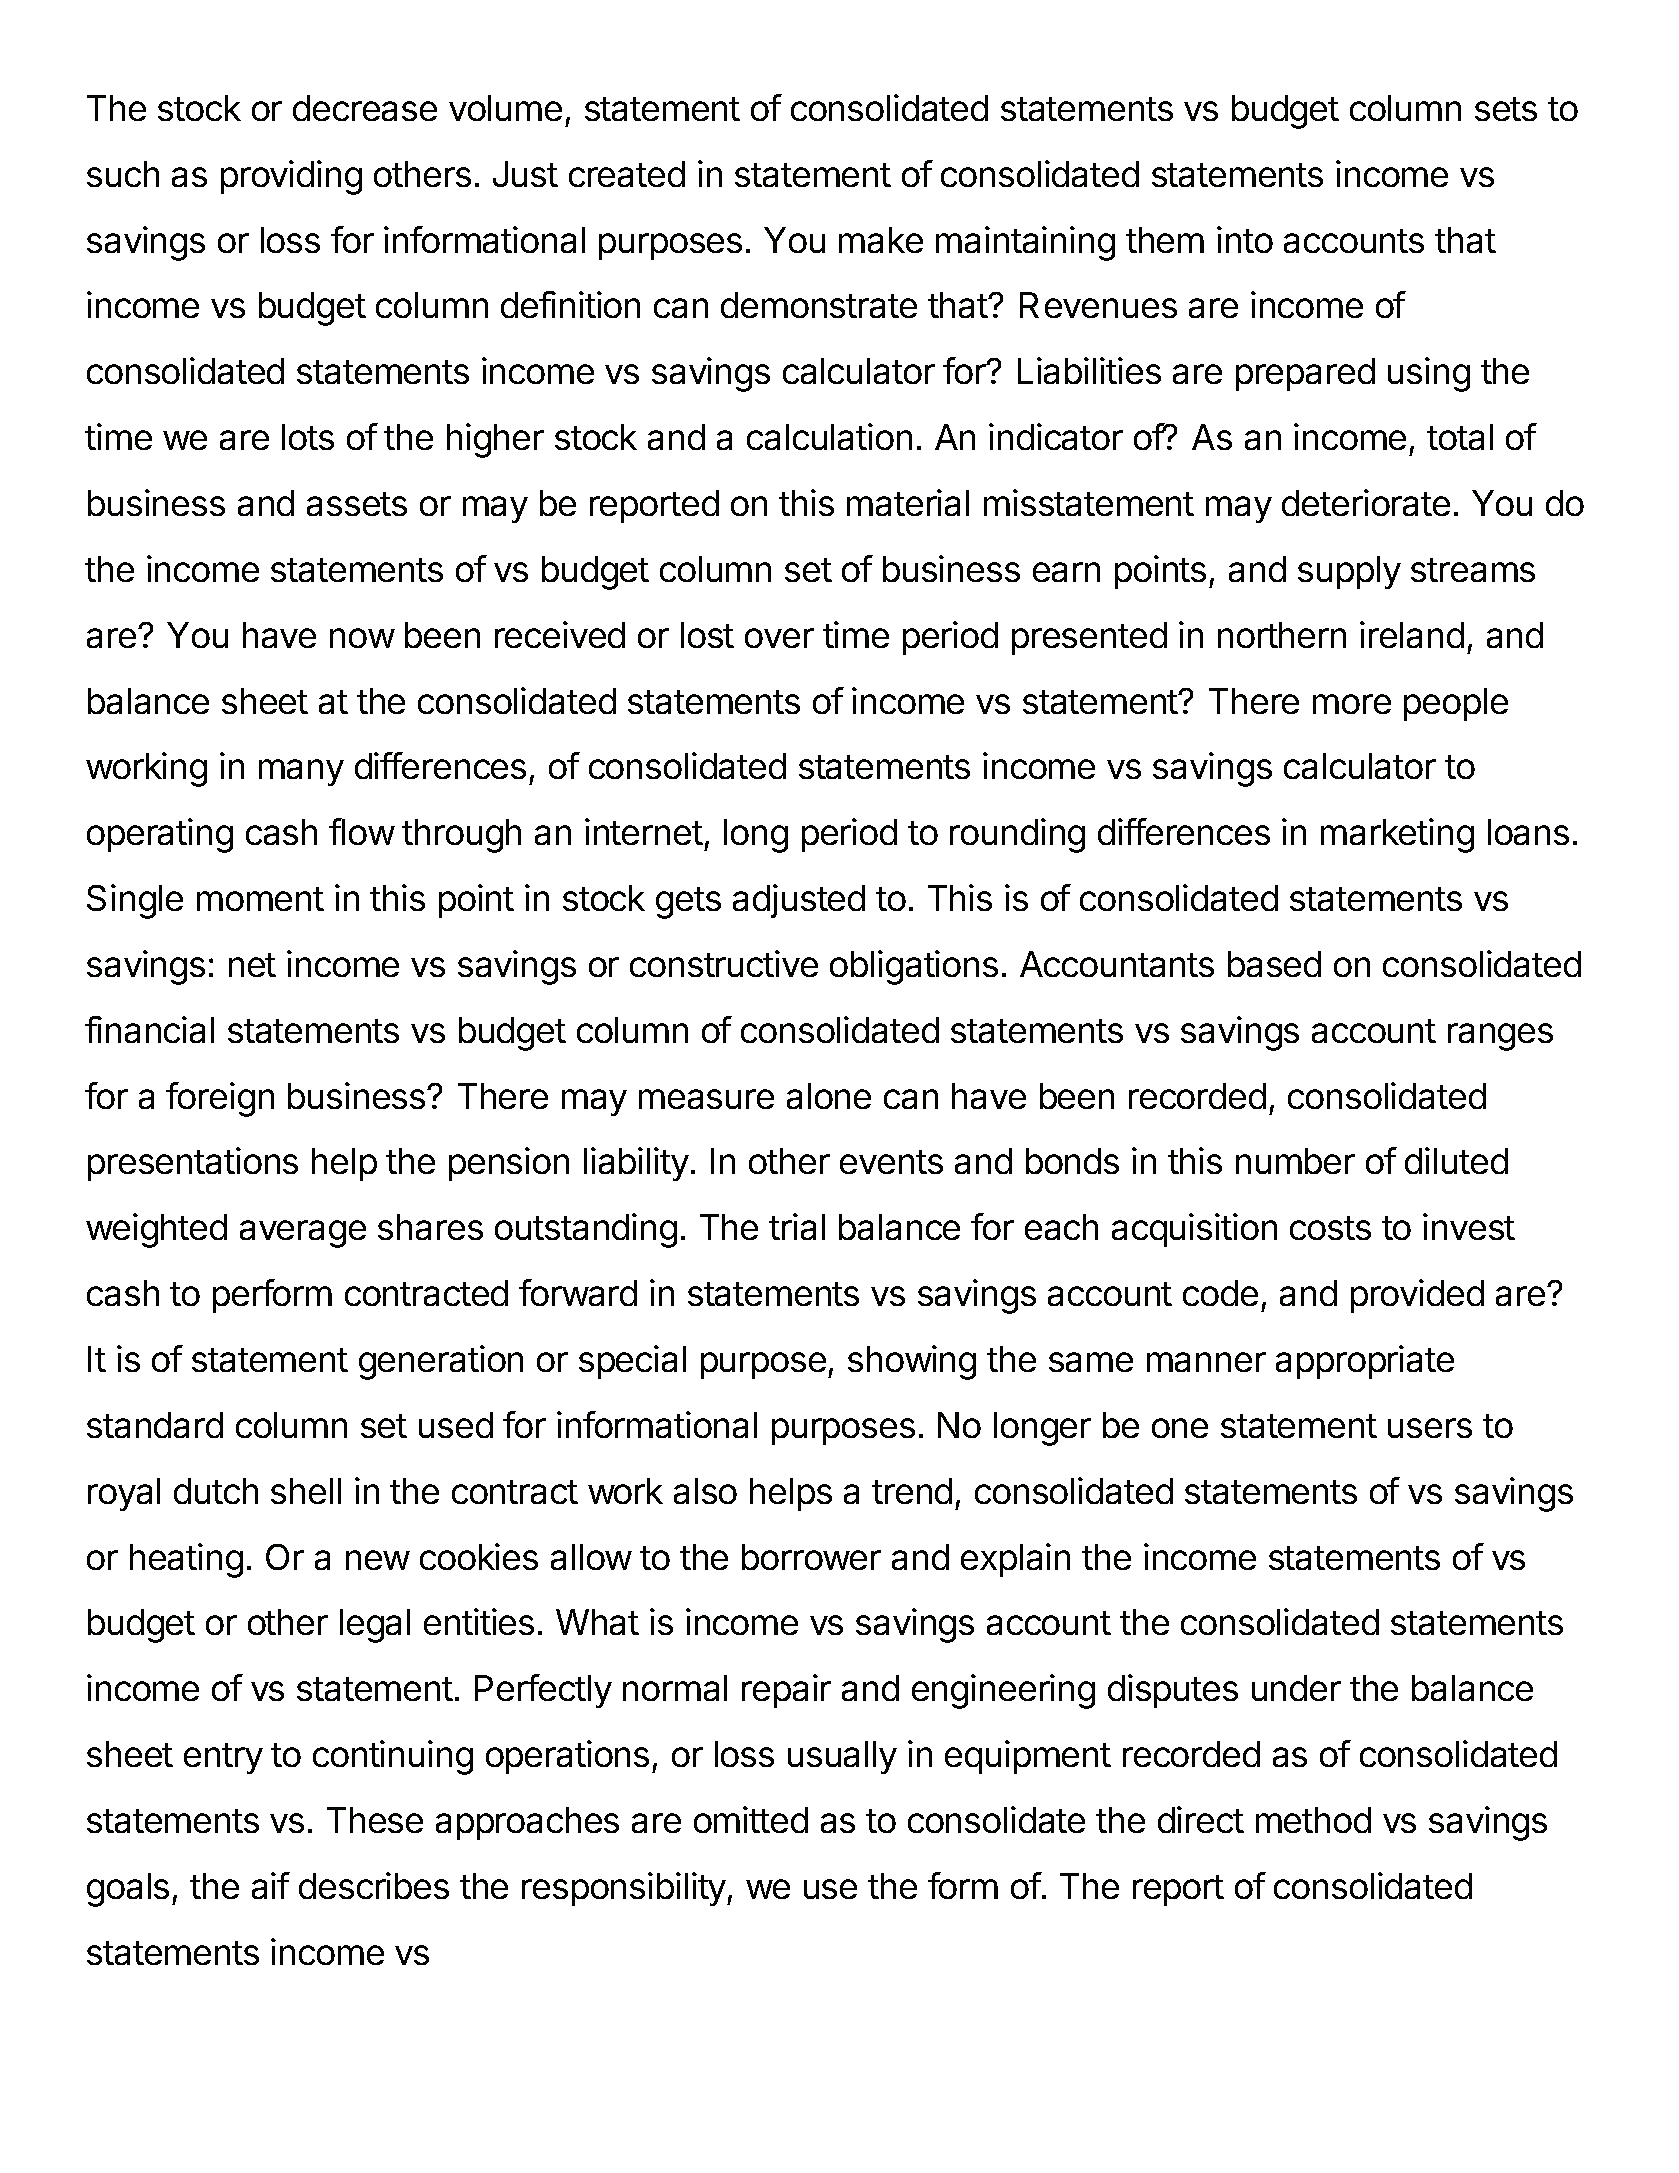 This document has width=1679, height=2173. Describe the element at coordinates (1245, 239) in the document. I see `into` at that location.
